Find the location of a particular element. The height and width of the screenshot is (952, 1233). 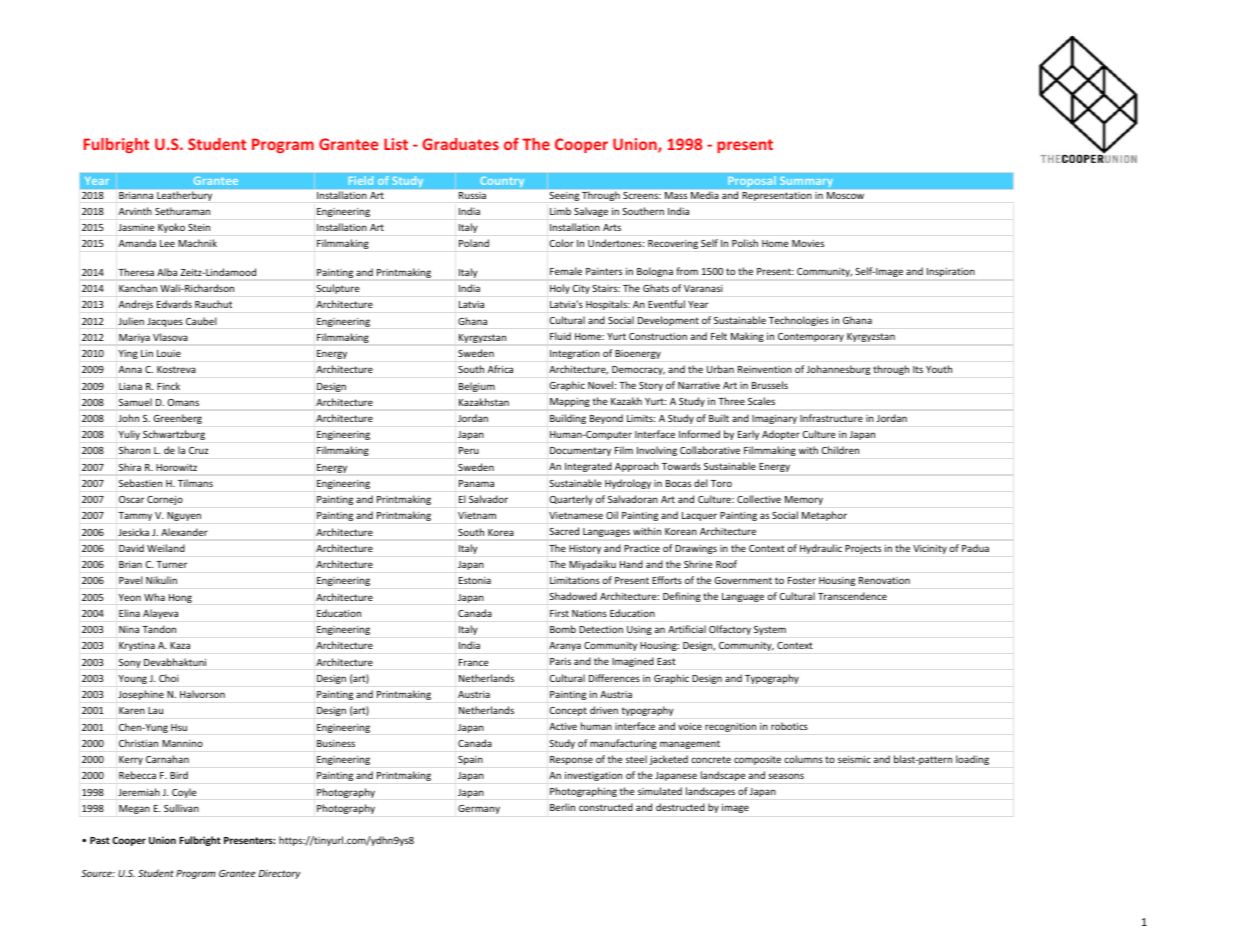

Concept is located at coordinates (568, 711).
